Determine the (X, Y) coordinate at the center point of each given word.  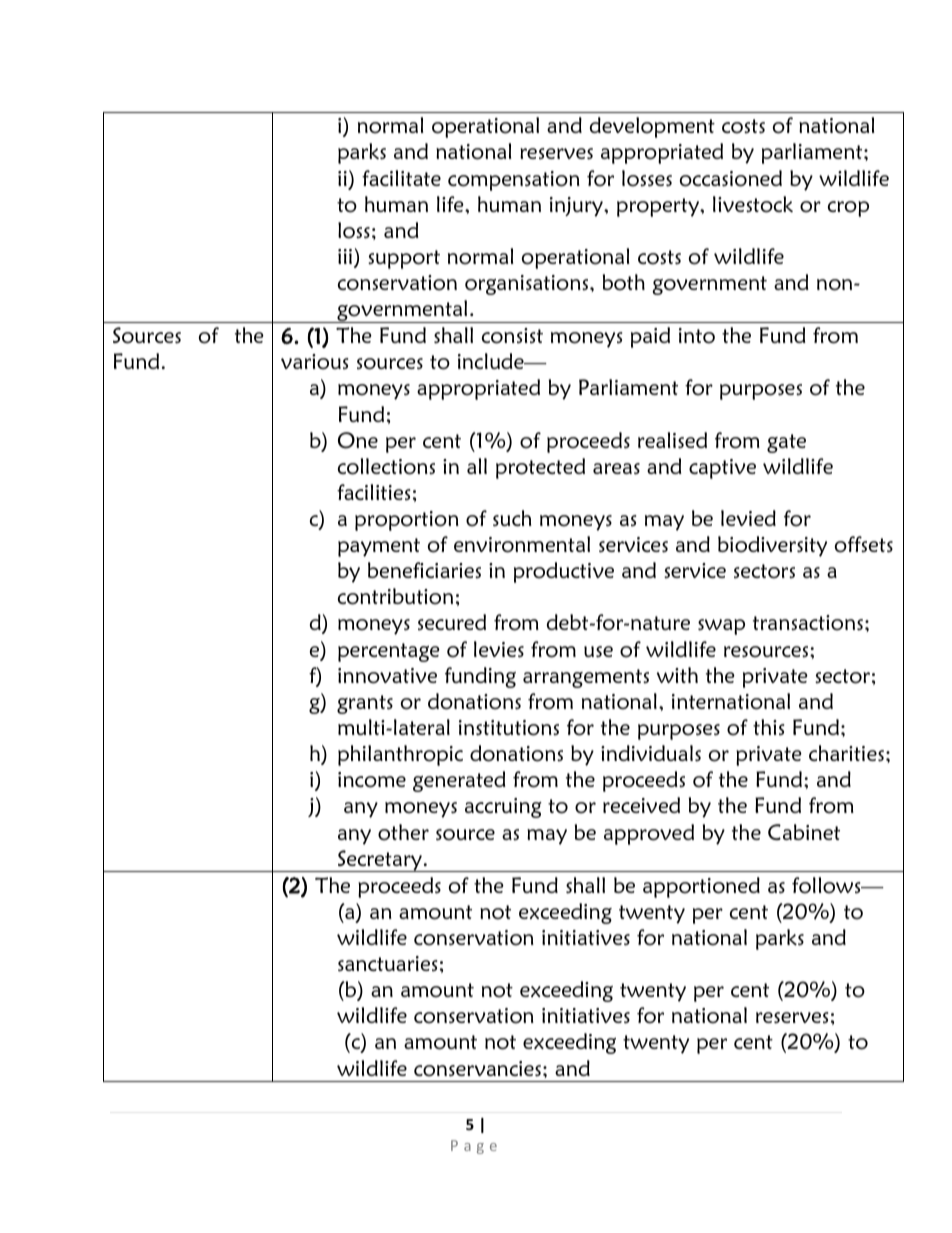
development (652, 127)
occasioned (731, 178)
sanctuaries (387, 964)
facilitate (401, 178)
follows (827, 885)
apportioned (701, 887)
